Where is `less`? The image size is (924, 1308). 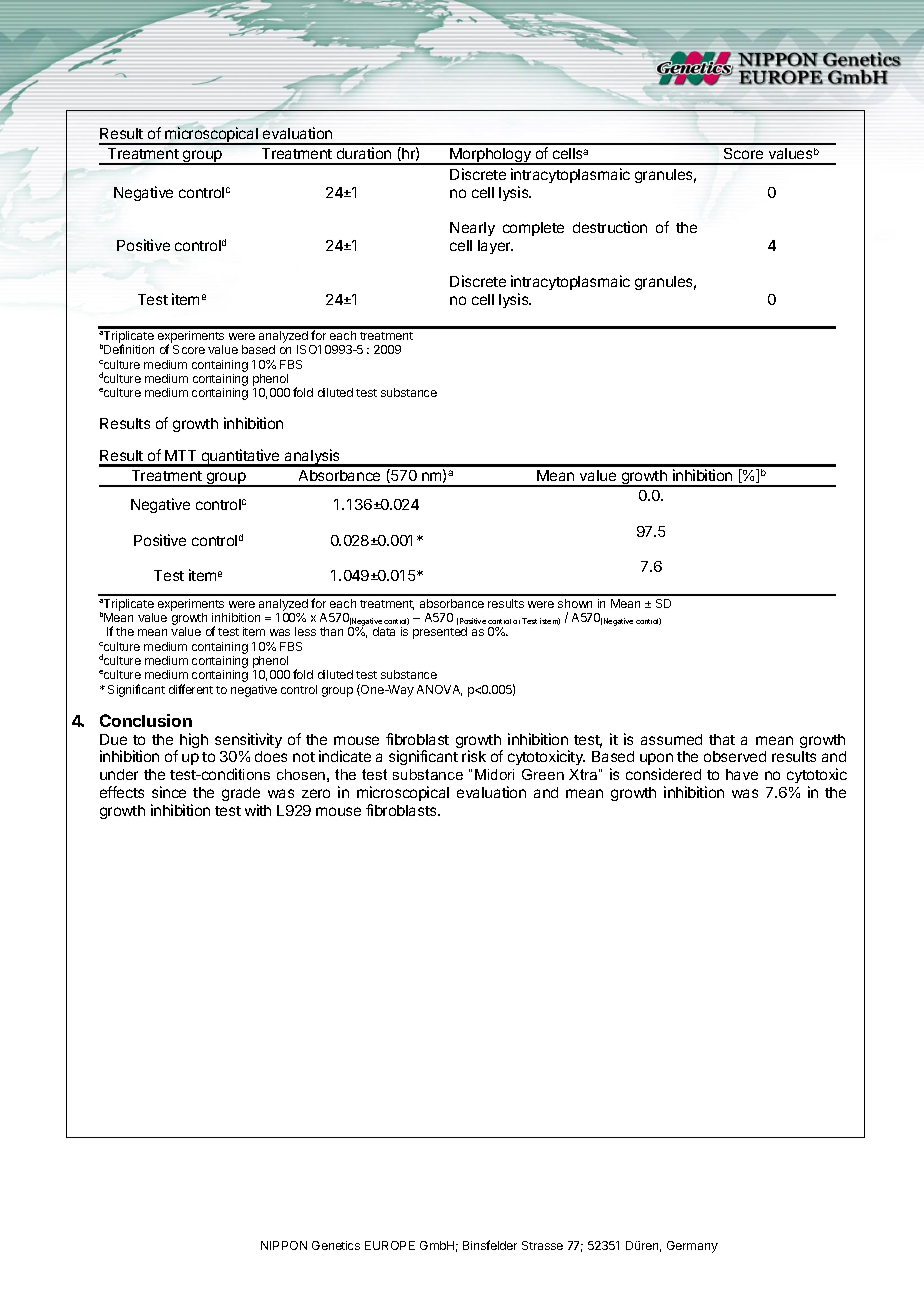
less is located at coordinates (305, 631).
